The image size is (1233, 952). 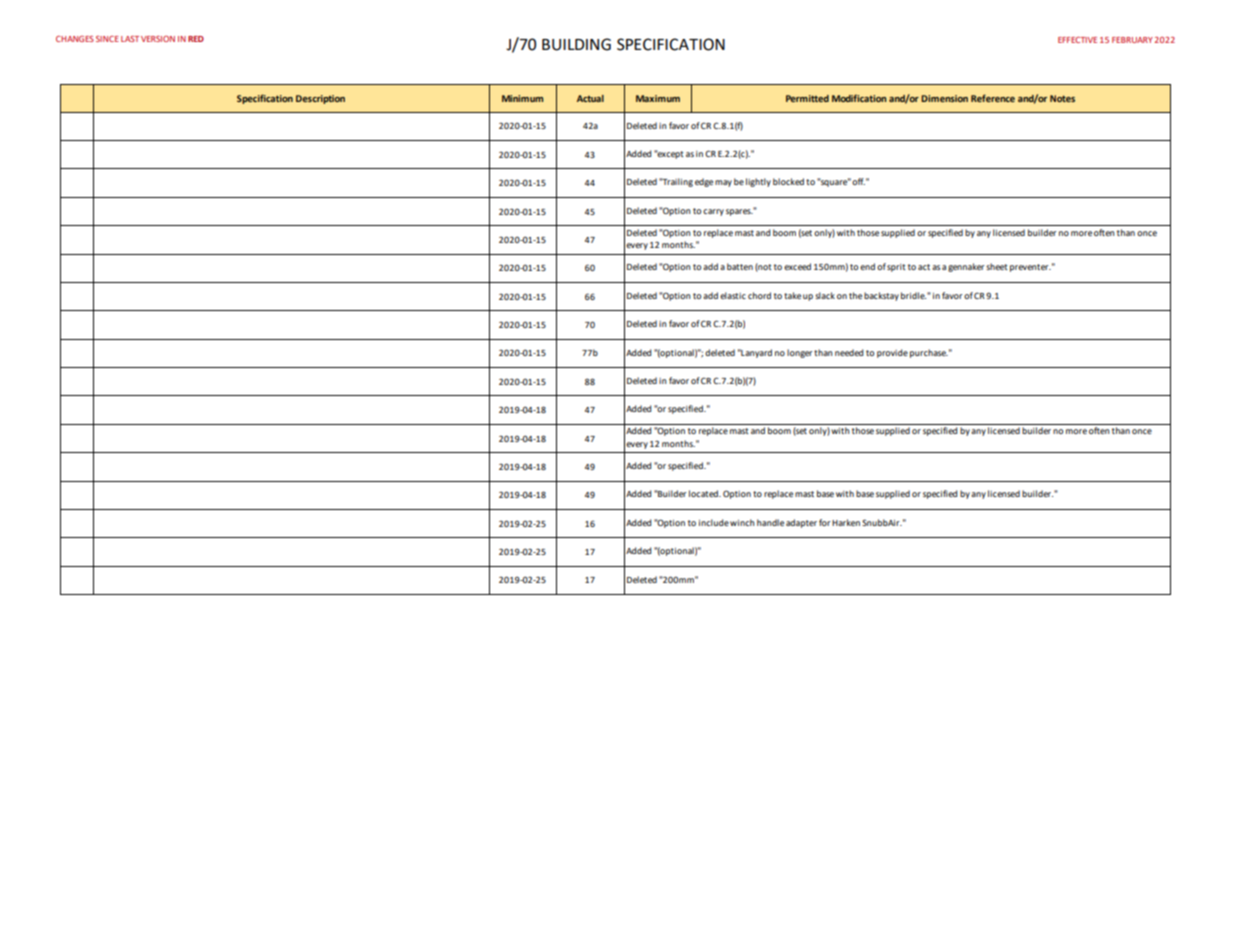 I want to click on EFFECTIVE, so click(x=1077, y=40).
